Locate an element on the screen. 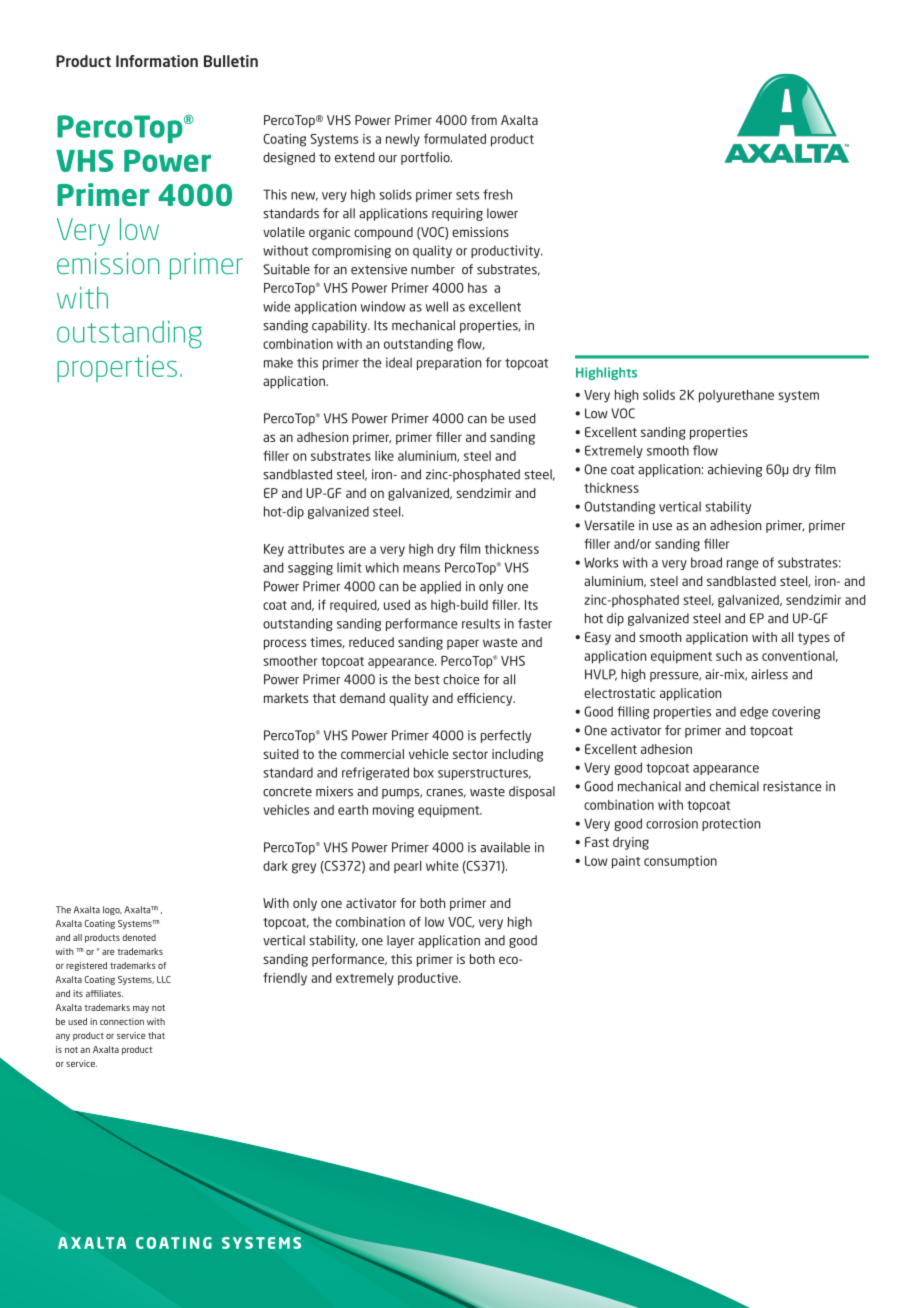 The image size is (924, 1308). fresh is located at coordinates (497, 194).
